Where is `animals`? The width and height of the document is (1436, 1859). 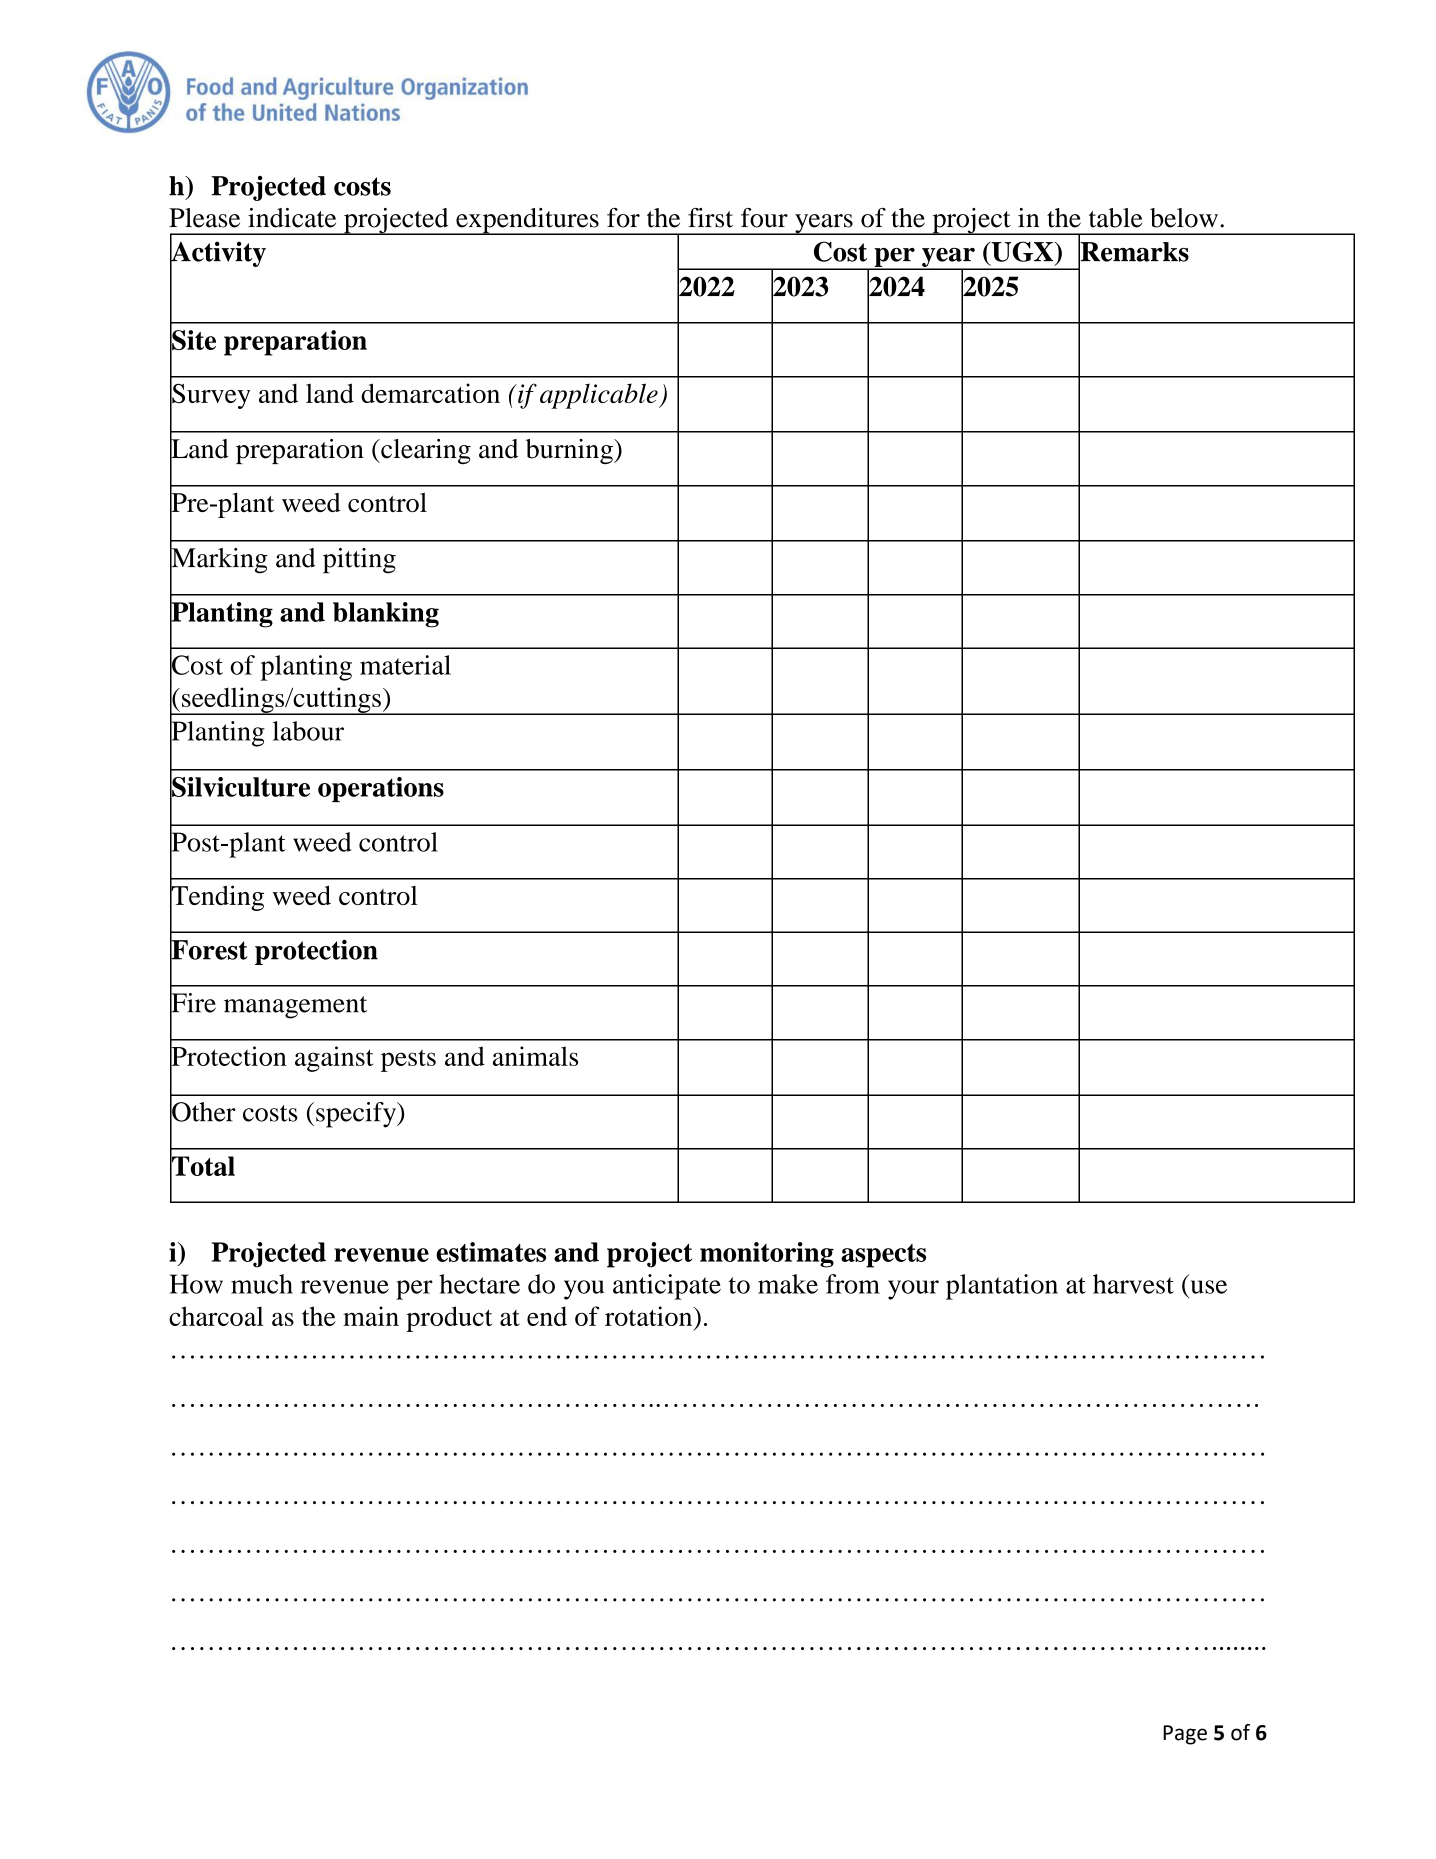
animals is located at coordinates (535, 1056).
